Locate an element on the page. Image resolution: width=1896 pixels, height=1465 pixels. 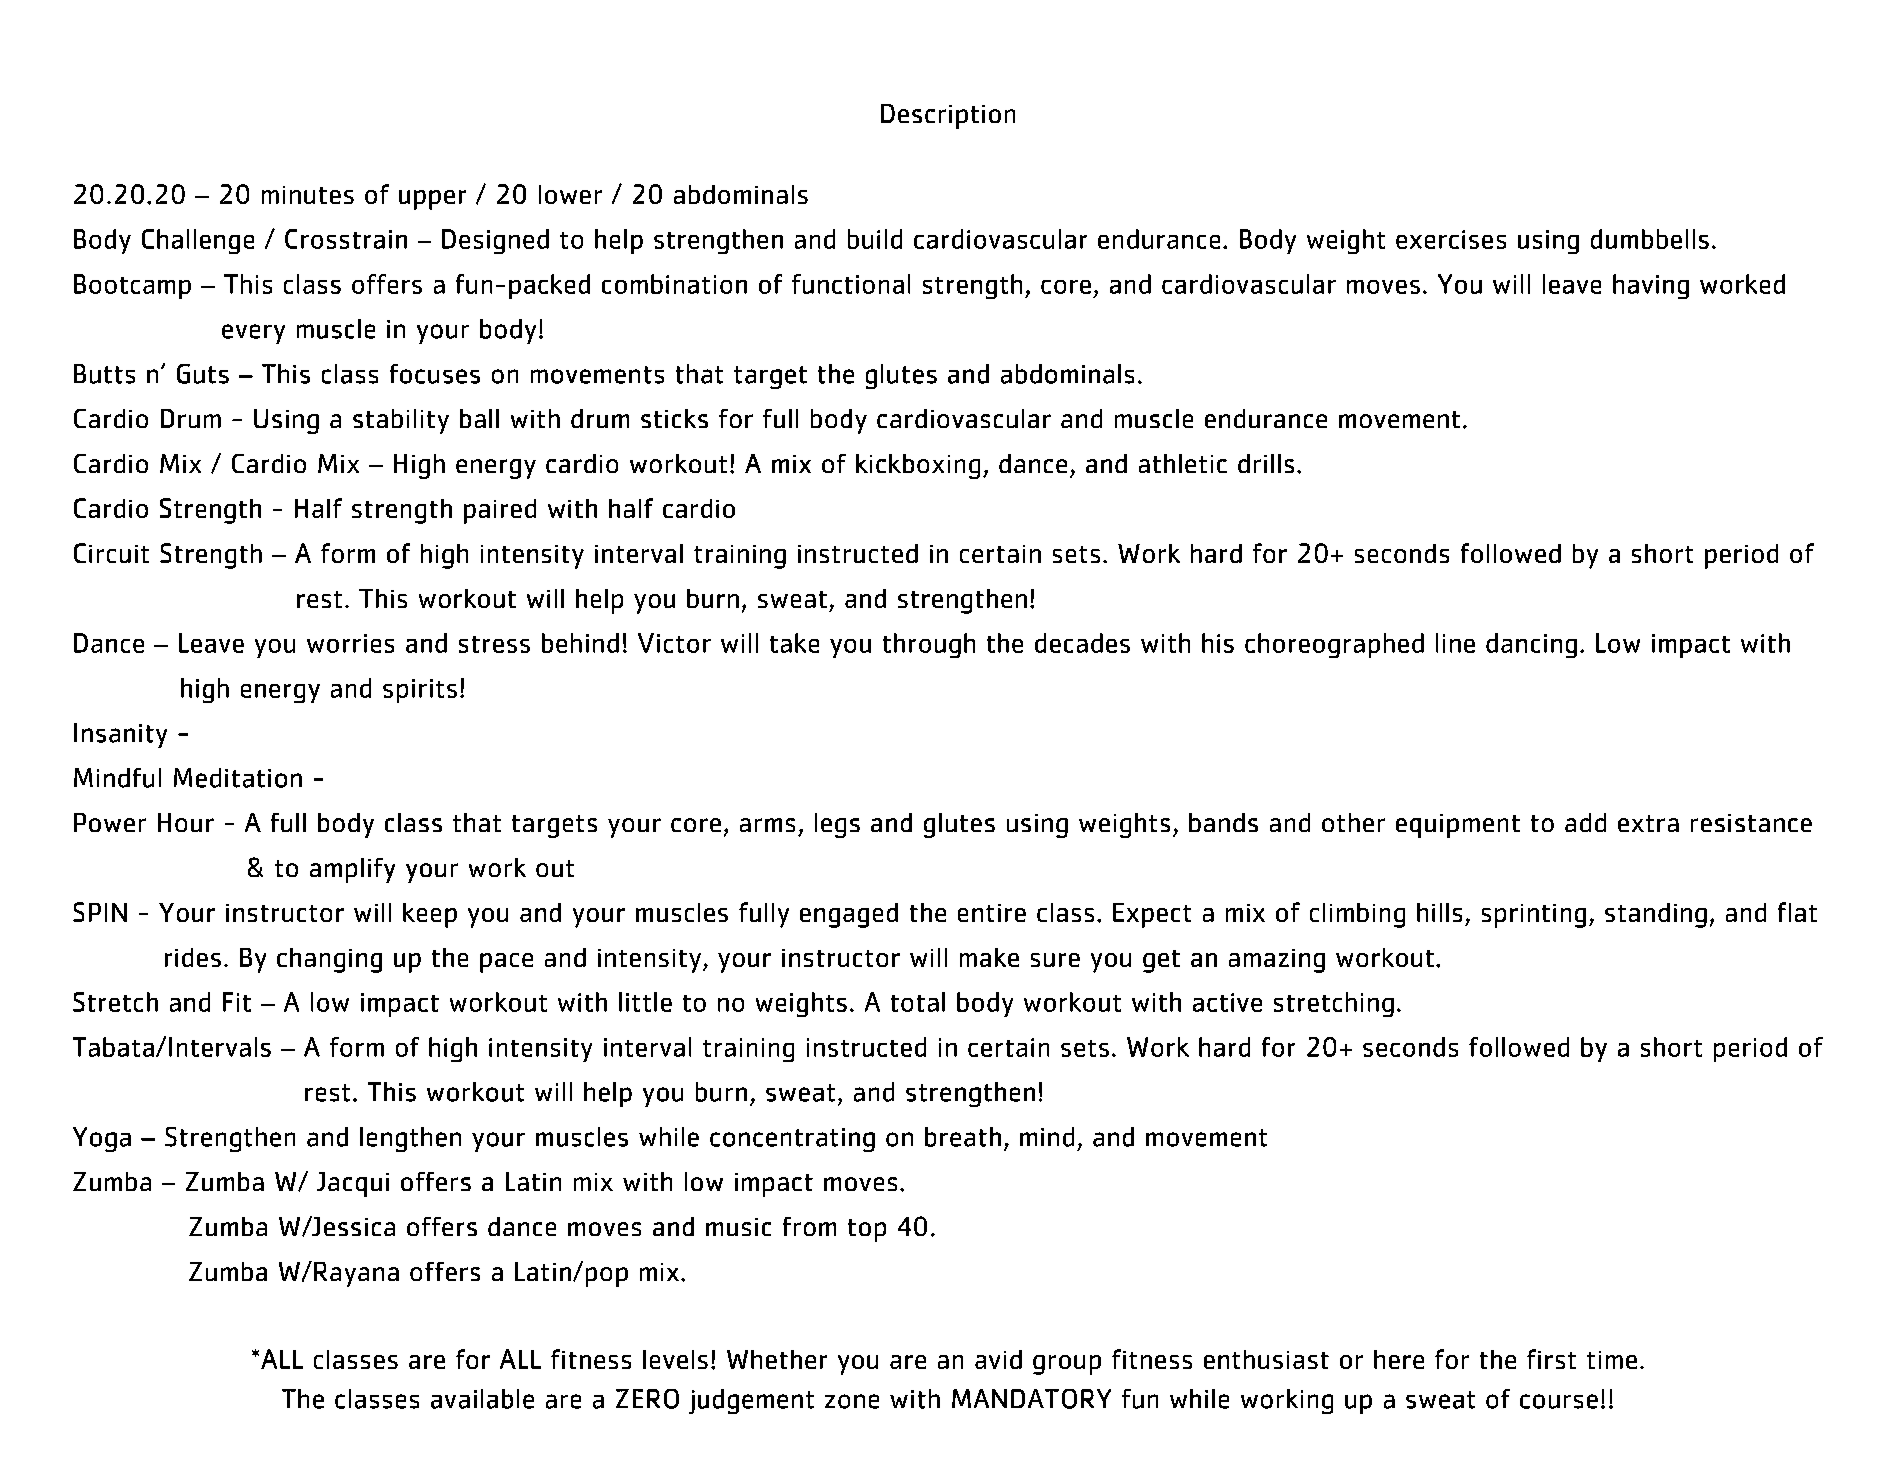
minutes is located at coordinates (308, 195).
